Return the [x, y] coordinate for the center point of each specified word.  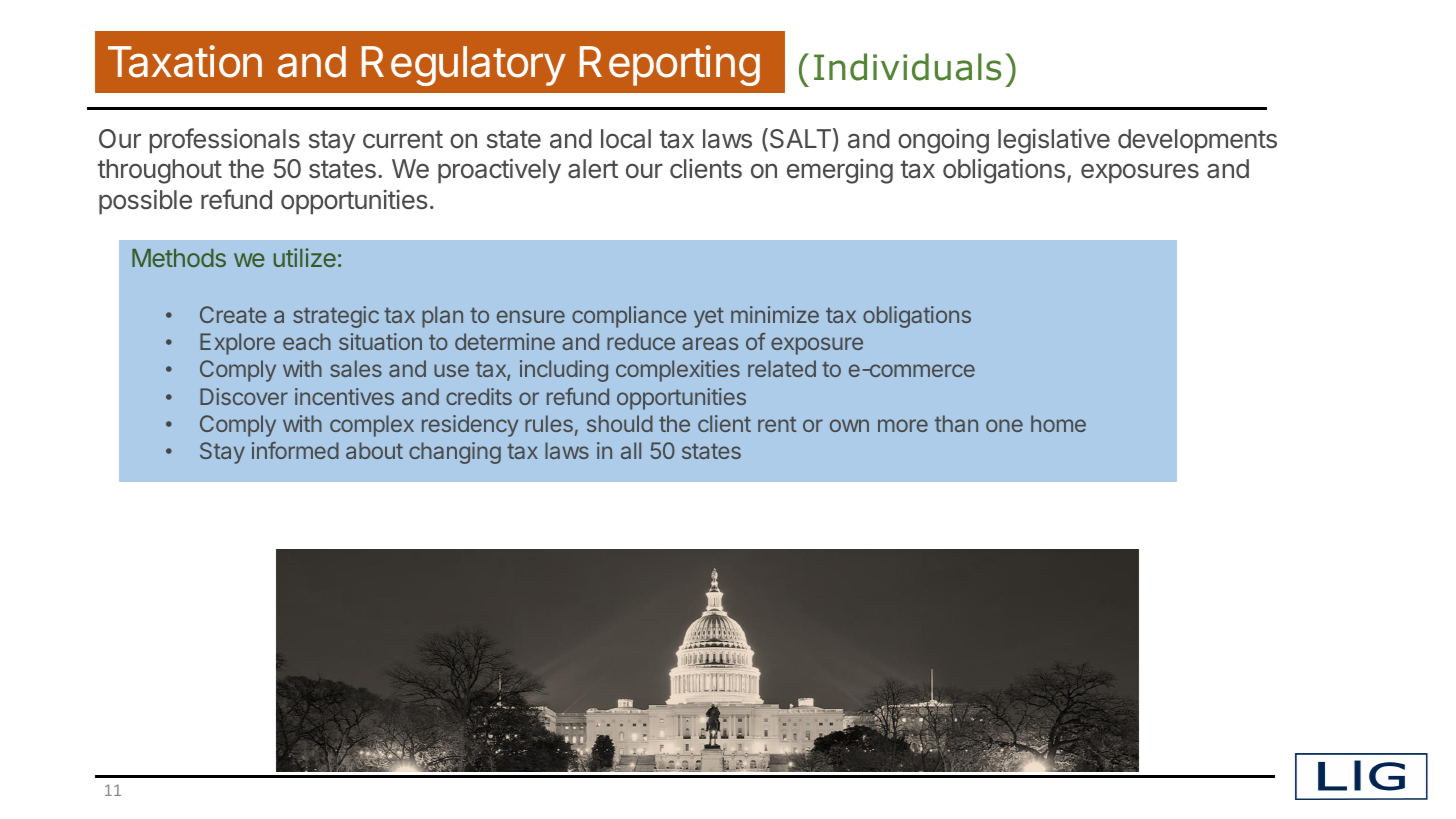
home [1058, 423]
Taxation [185, 61]
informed [295, 450]
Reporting [670, 65]
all [631, 450]
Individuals [907, 67]
